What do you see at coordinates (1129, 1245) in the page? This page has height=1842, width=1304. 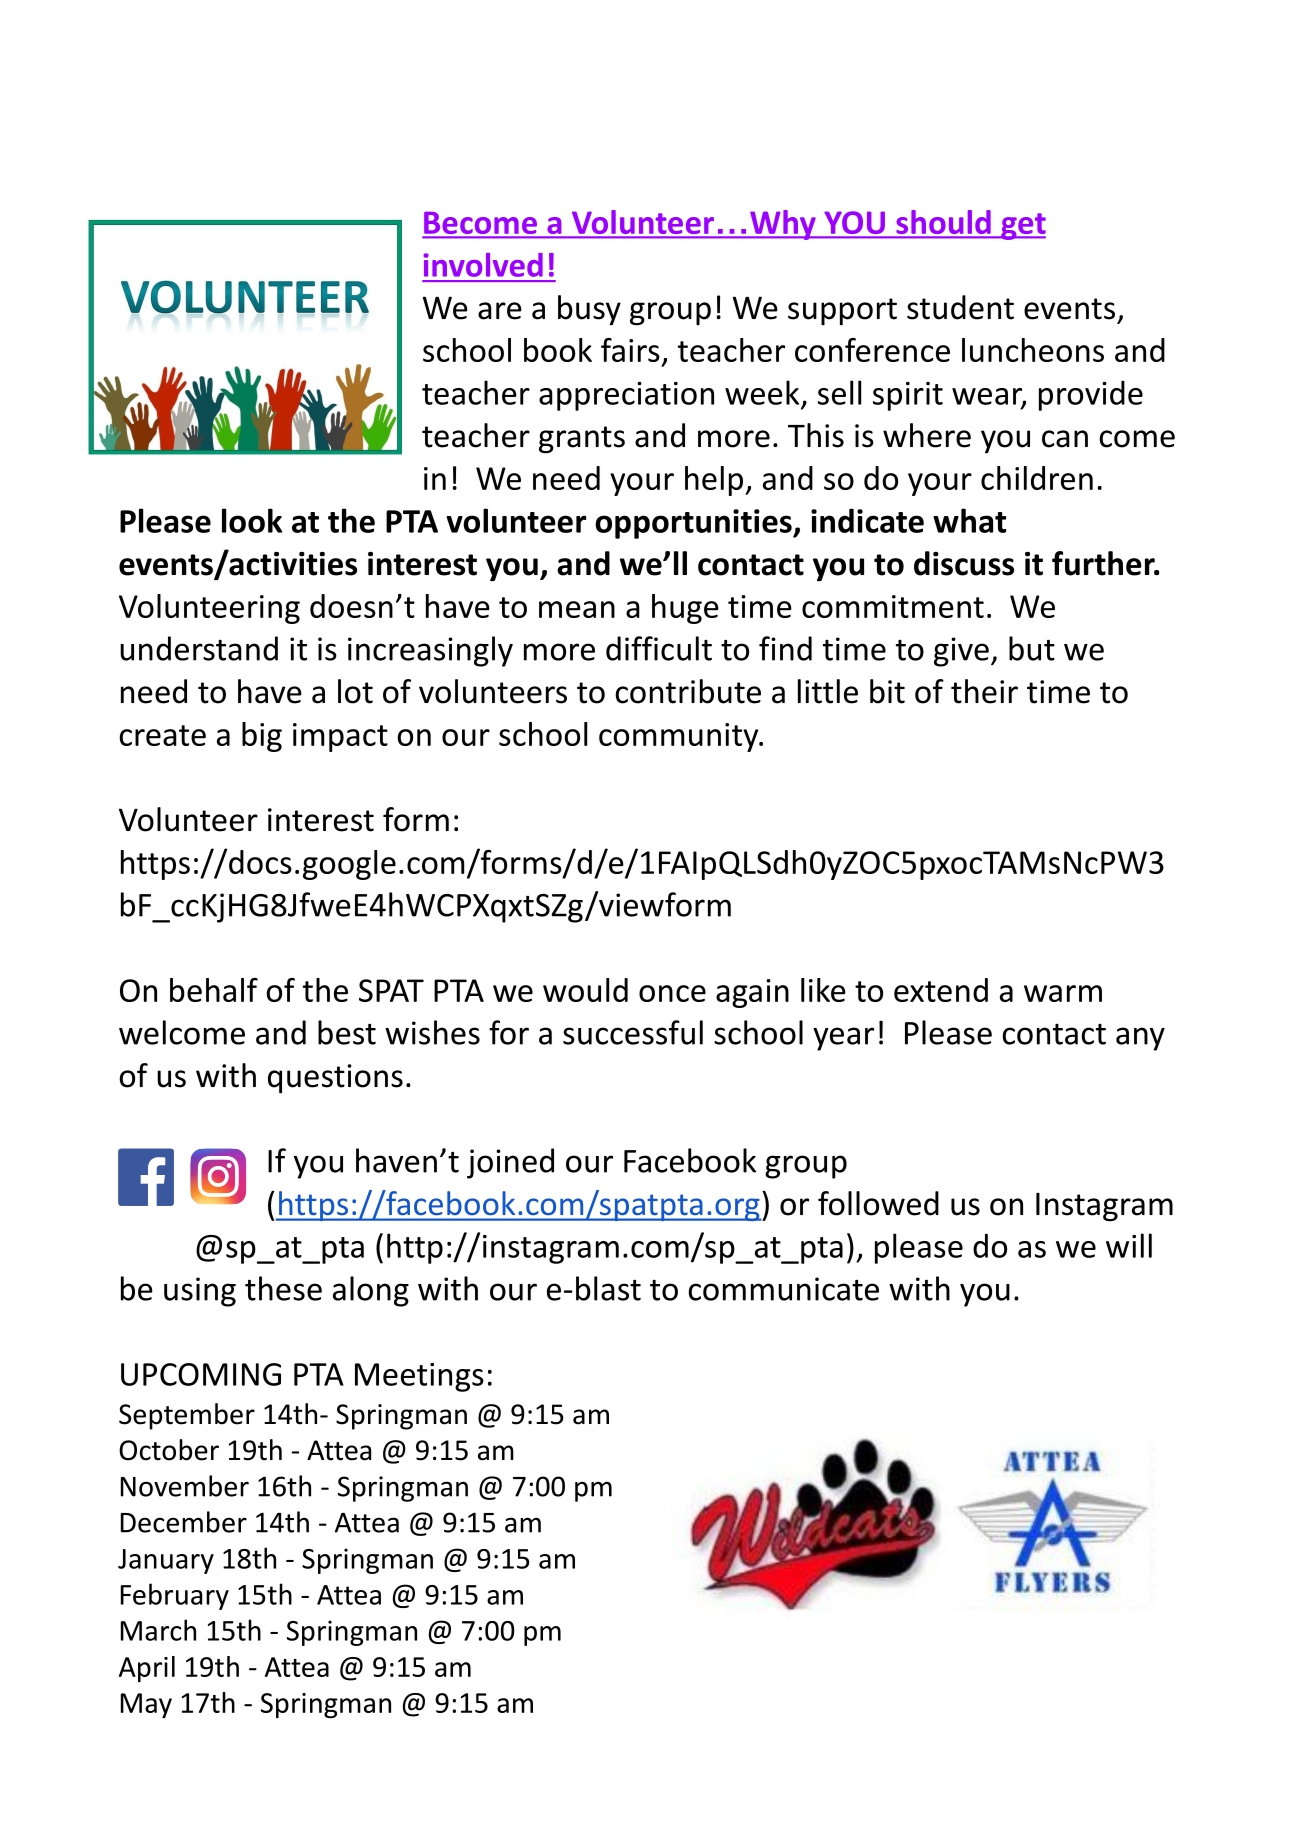 I see `will` at bounding box center [1129, 1245].
